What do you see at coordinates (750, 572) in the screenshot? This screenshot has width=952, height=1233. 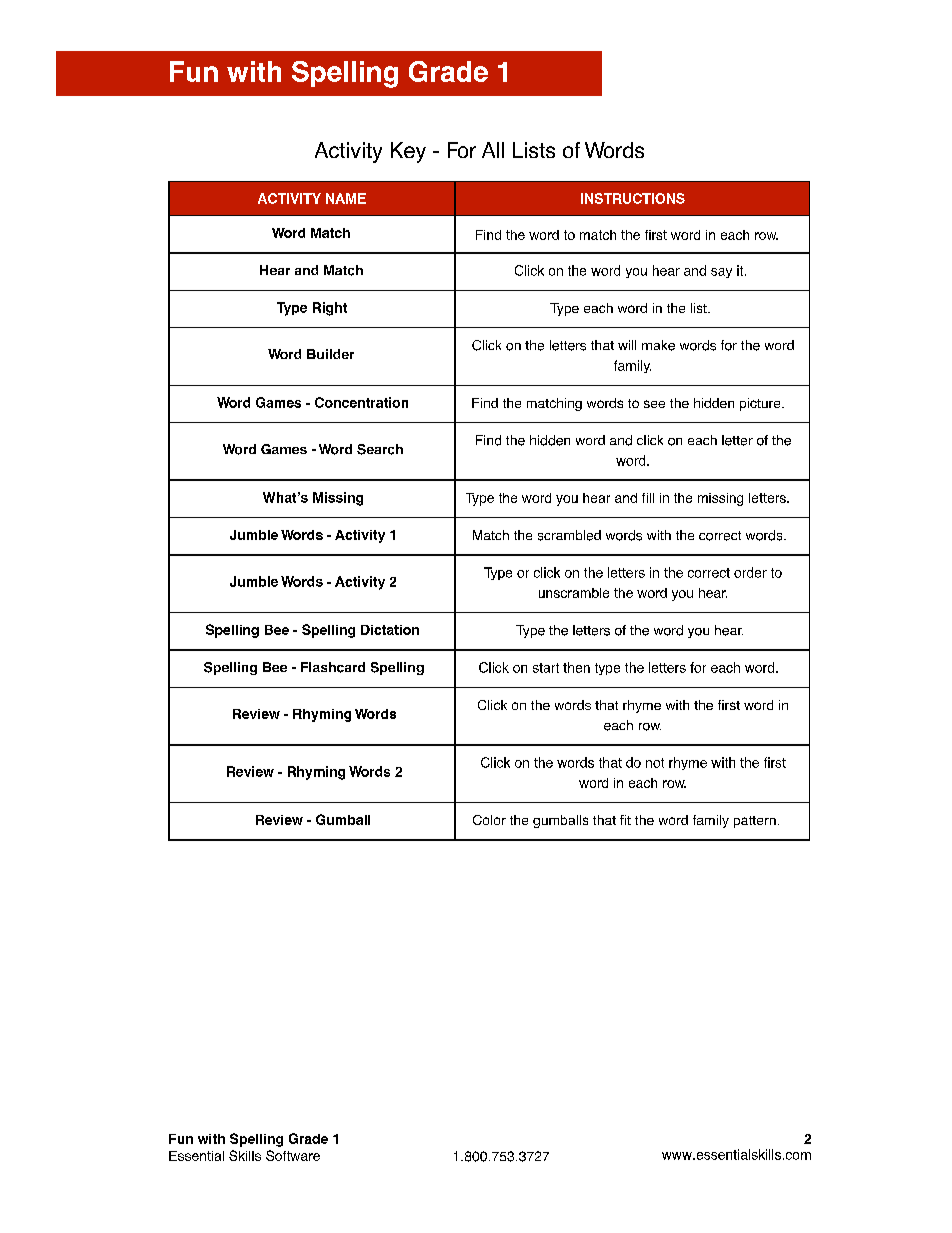 I see `order` at bounding box center [750, 572].
